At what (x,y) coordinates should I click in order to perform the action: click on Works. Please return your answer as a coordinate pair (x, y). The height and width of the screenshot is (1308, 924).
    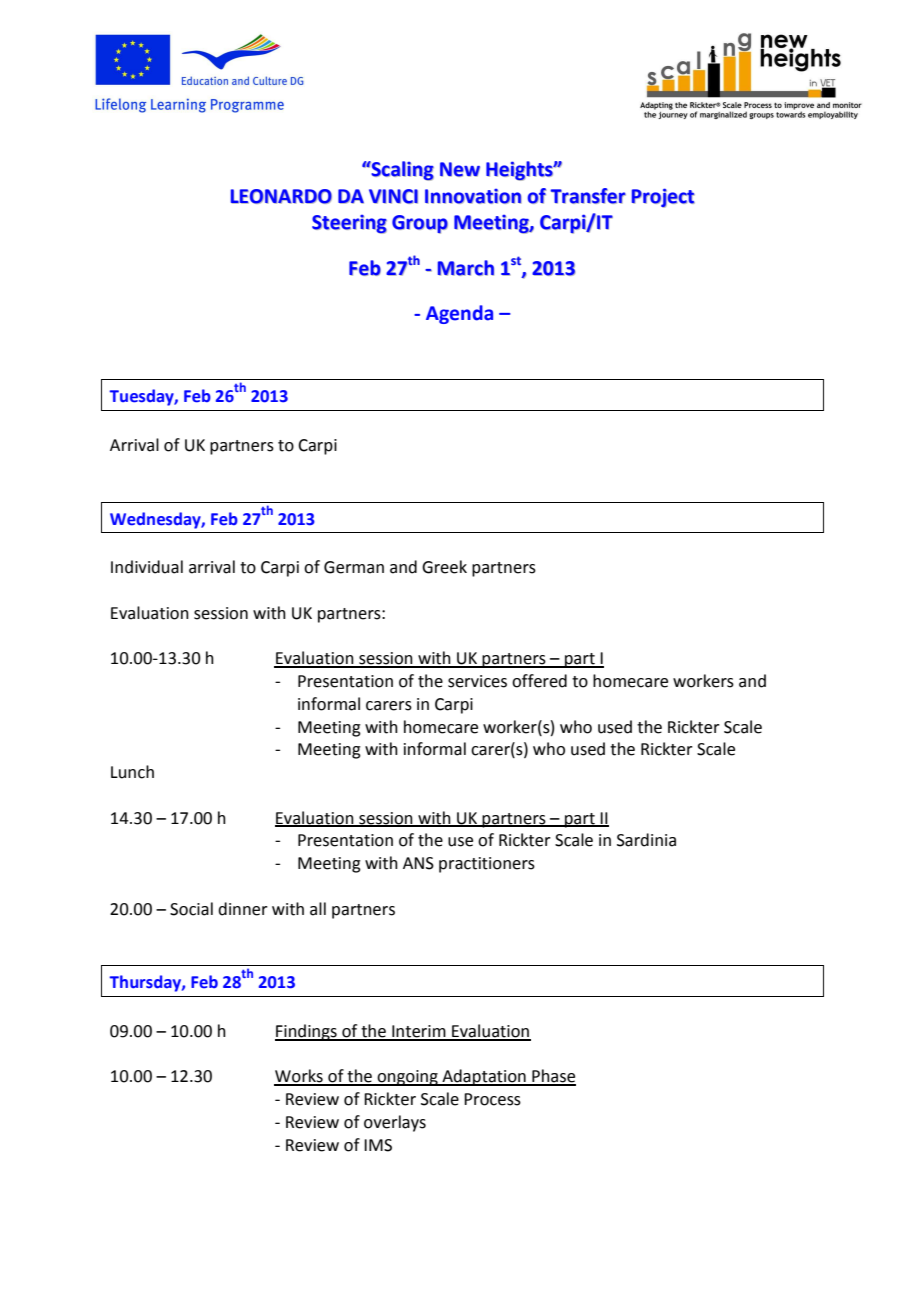
    Looking at the image, I should click on (299, 1077).
